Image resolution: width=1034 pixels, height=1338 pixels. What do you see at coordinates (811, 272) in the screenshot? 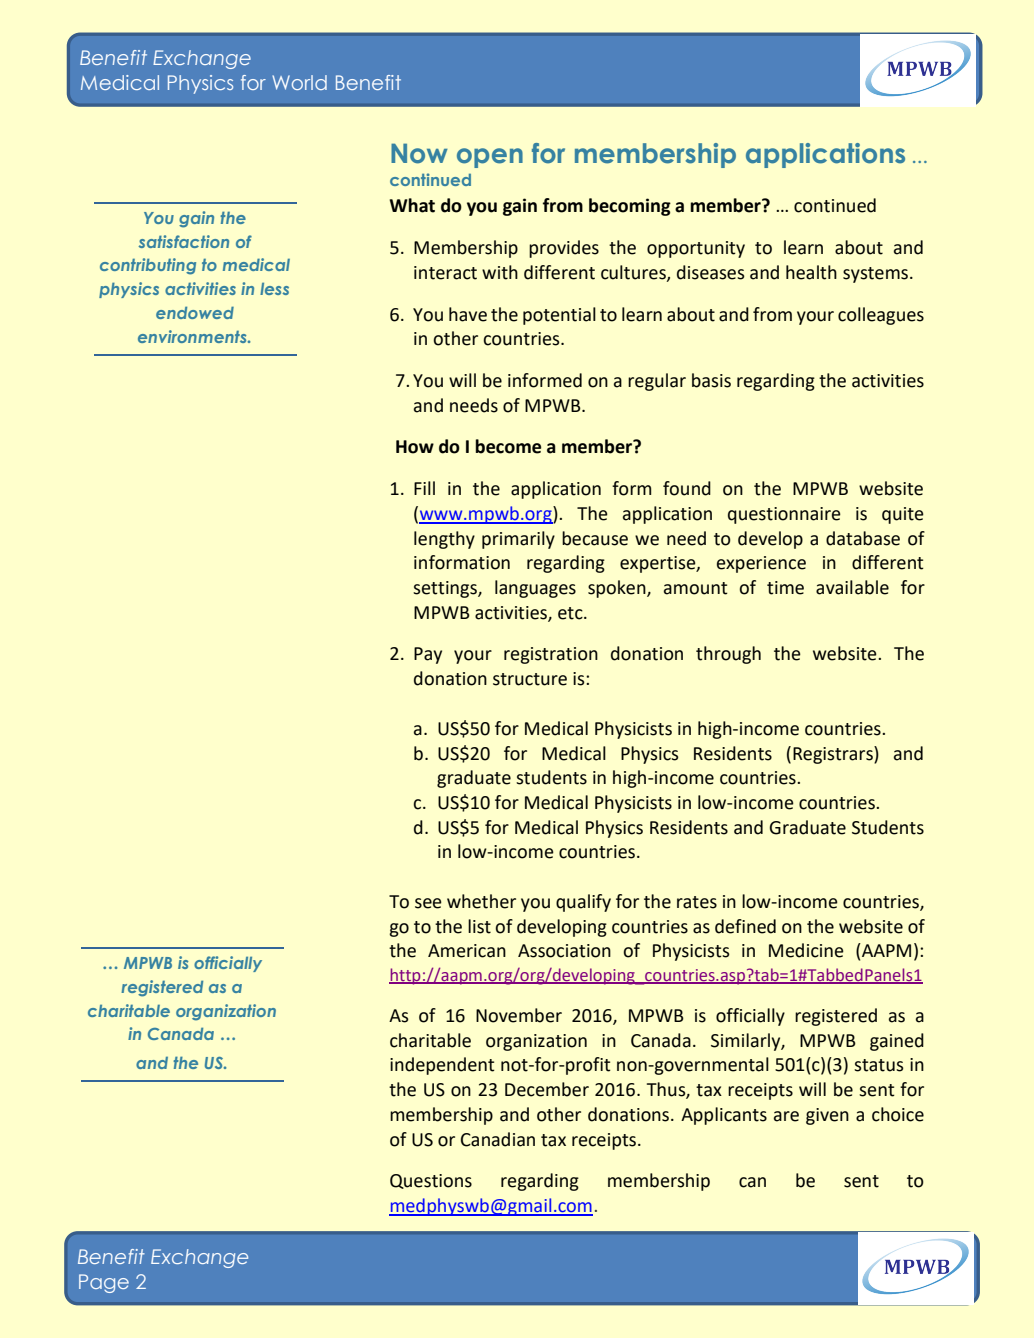
I see `health` at bounding box center [811, 272].
